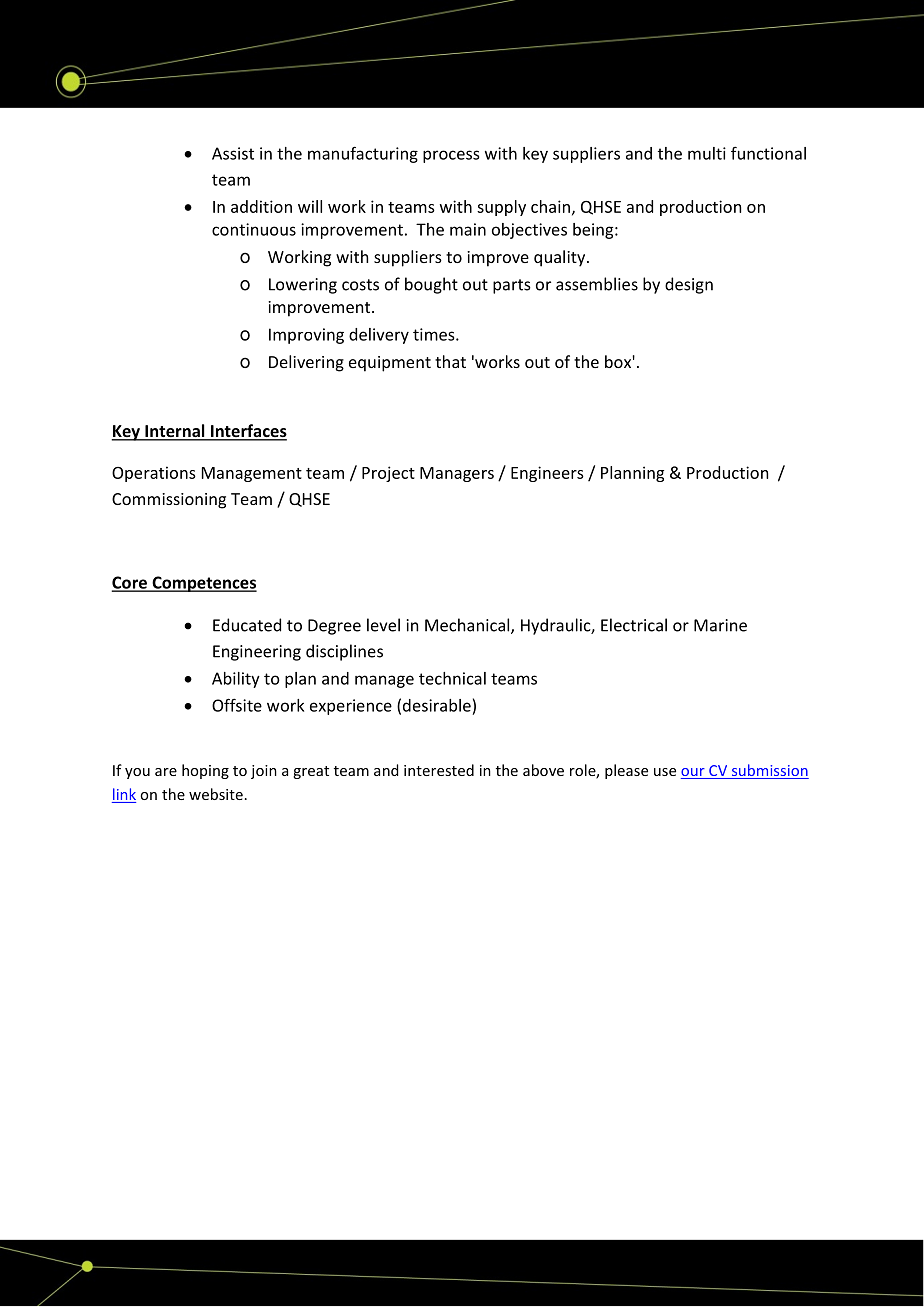 This screenshot has width=924, height=1308. Describe the element at coordinates (707, 153) in the screenshot. I see `multi` at that location.
